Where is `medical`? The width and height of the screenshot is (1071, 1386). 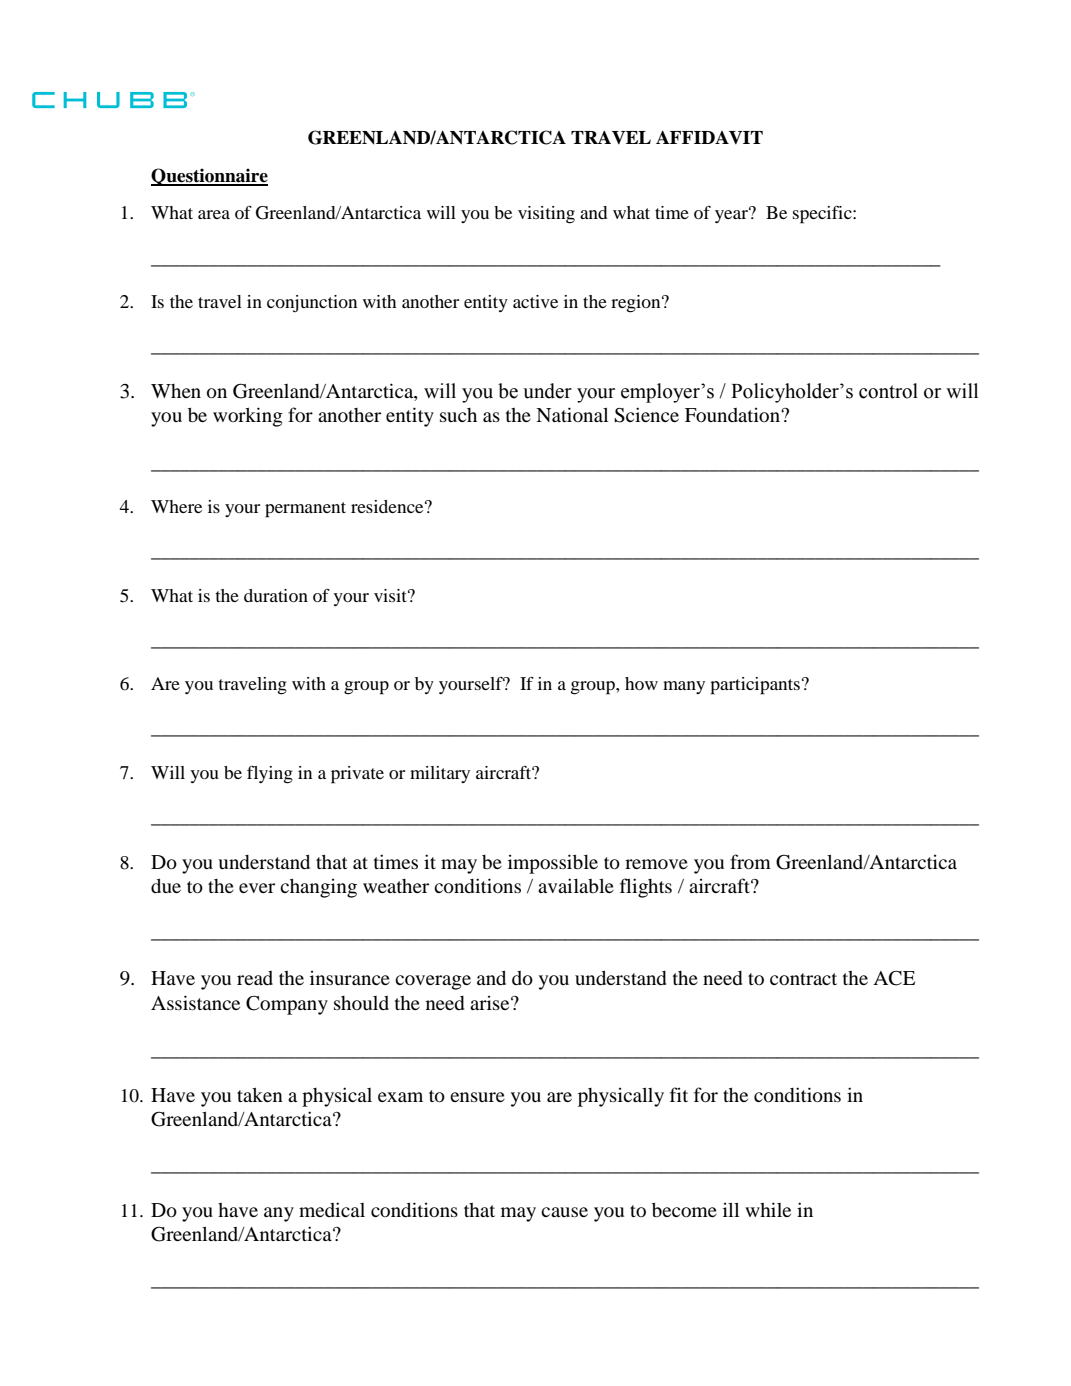
medical is located at coordinates (332, 1209).
